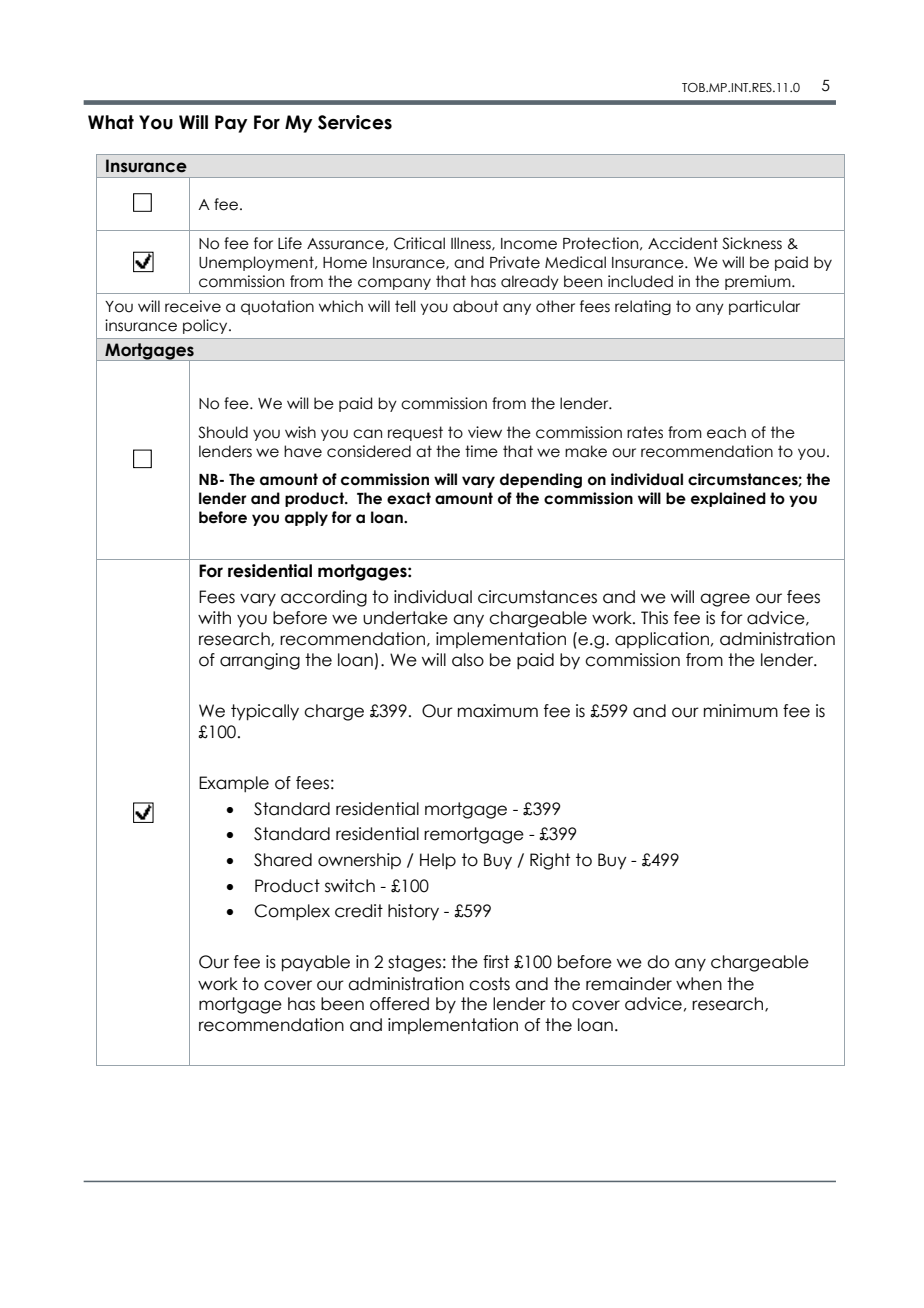 The width and height of the screenshot is (924, 1308). I want to click on payable, so click(316, 963).
